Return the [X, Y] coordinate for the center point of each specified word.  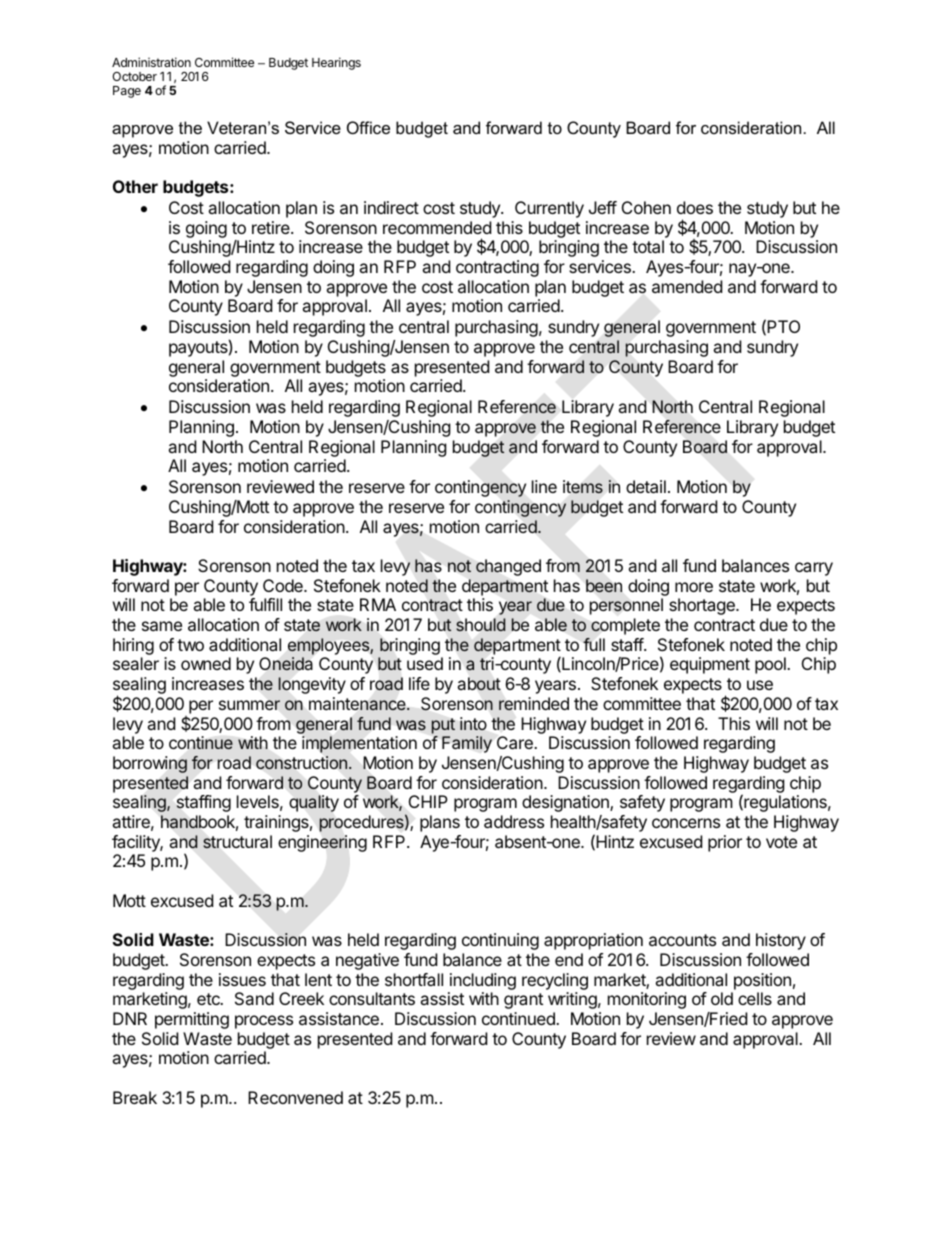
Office [368, 127]
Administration [151, 62]
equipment [710, 665]
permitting [192, 1020]
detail [646, 486]
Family [467, 744]
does [695, 207]
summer [249, 705]
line [544, 486]
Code [284, 585]
